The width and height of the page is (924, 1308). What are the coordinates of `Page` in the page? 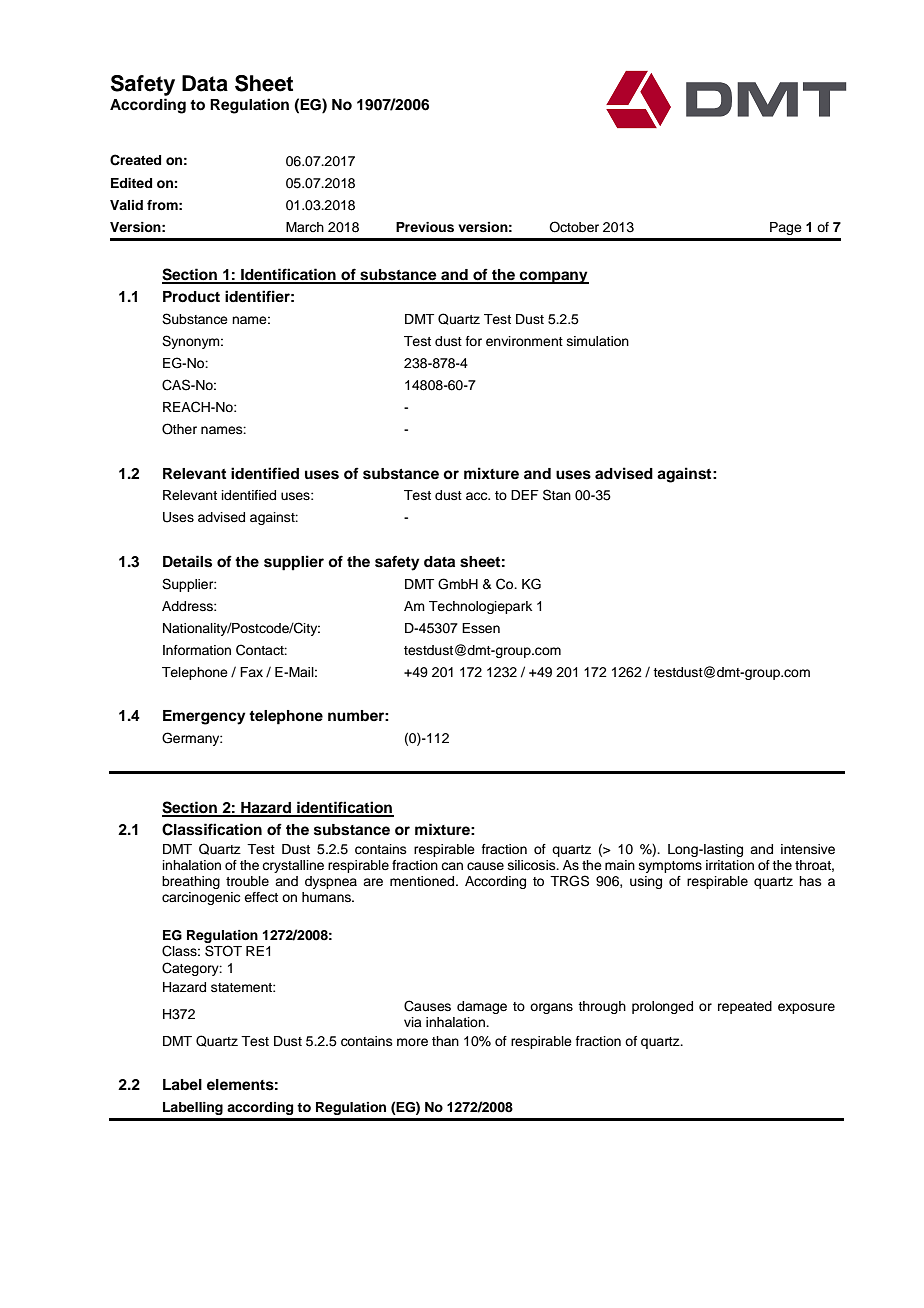 It's located at (786, 228).
